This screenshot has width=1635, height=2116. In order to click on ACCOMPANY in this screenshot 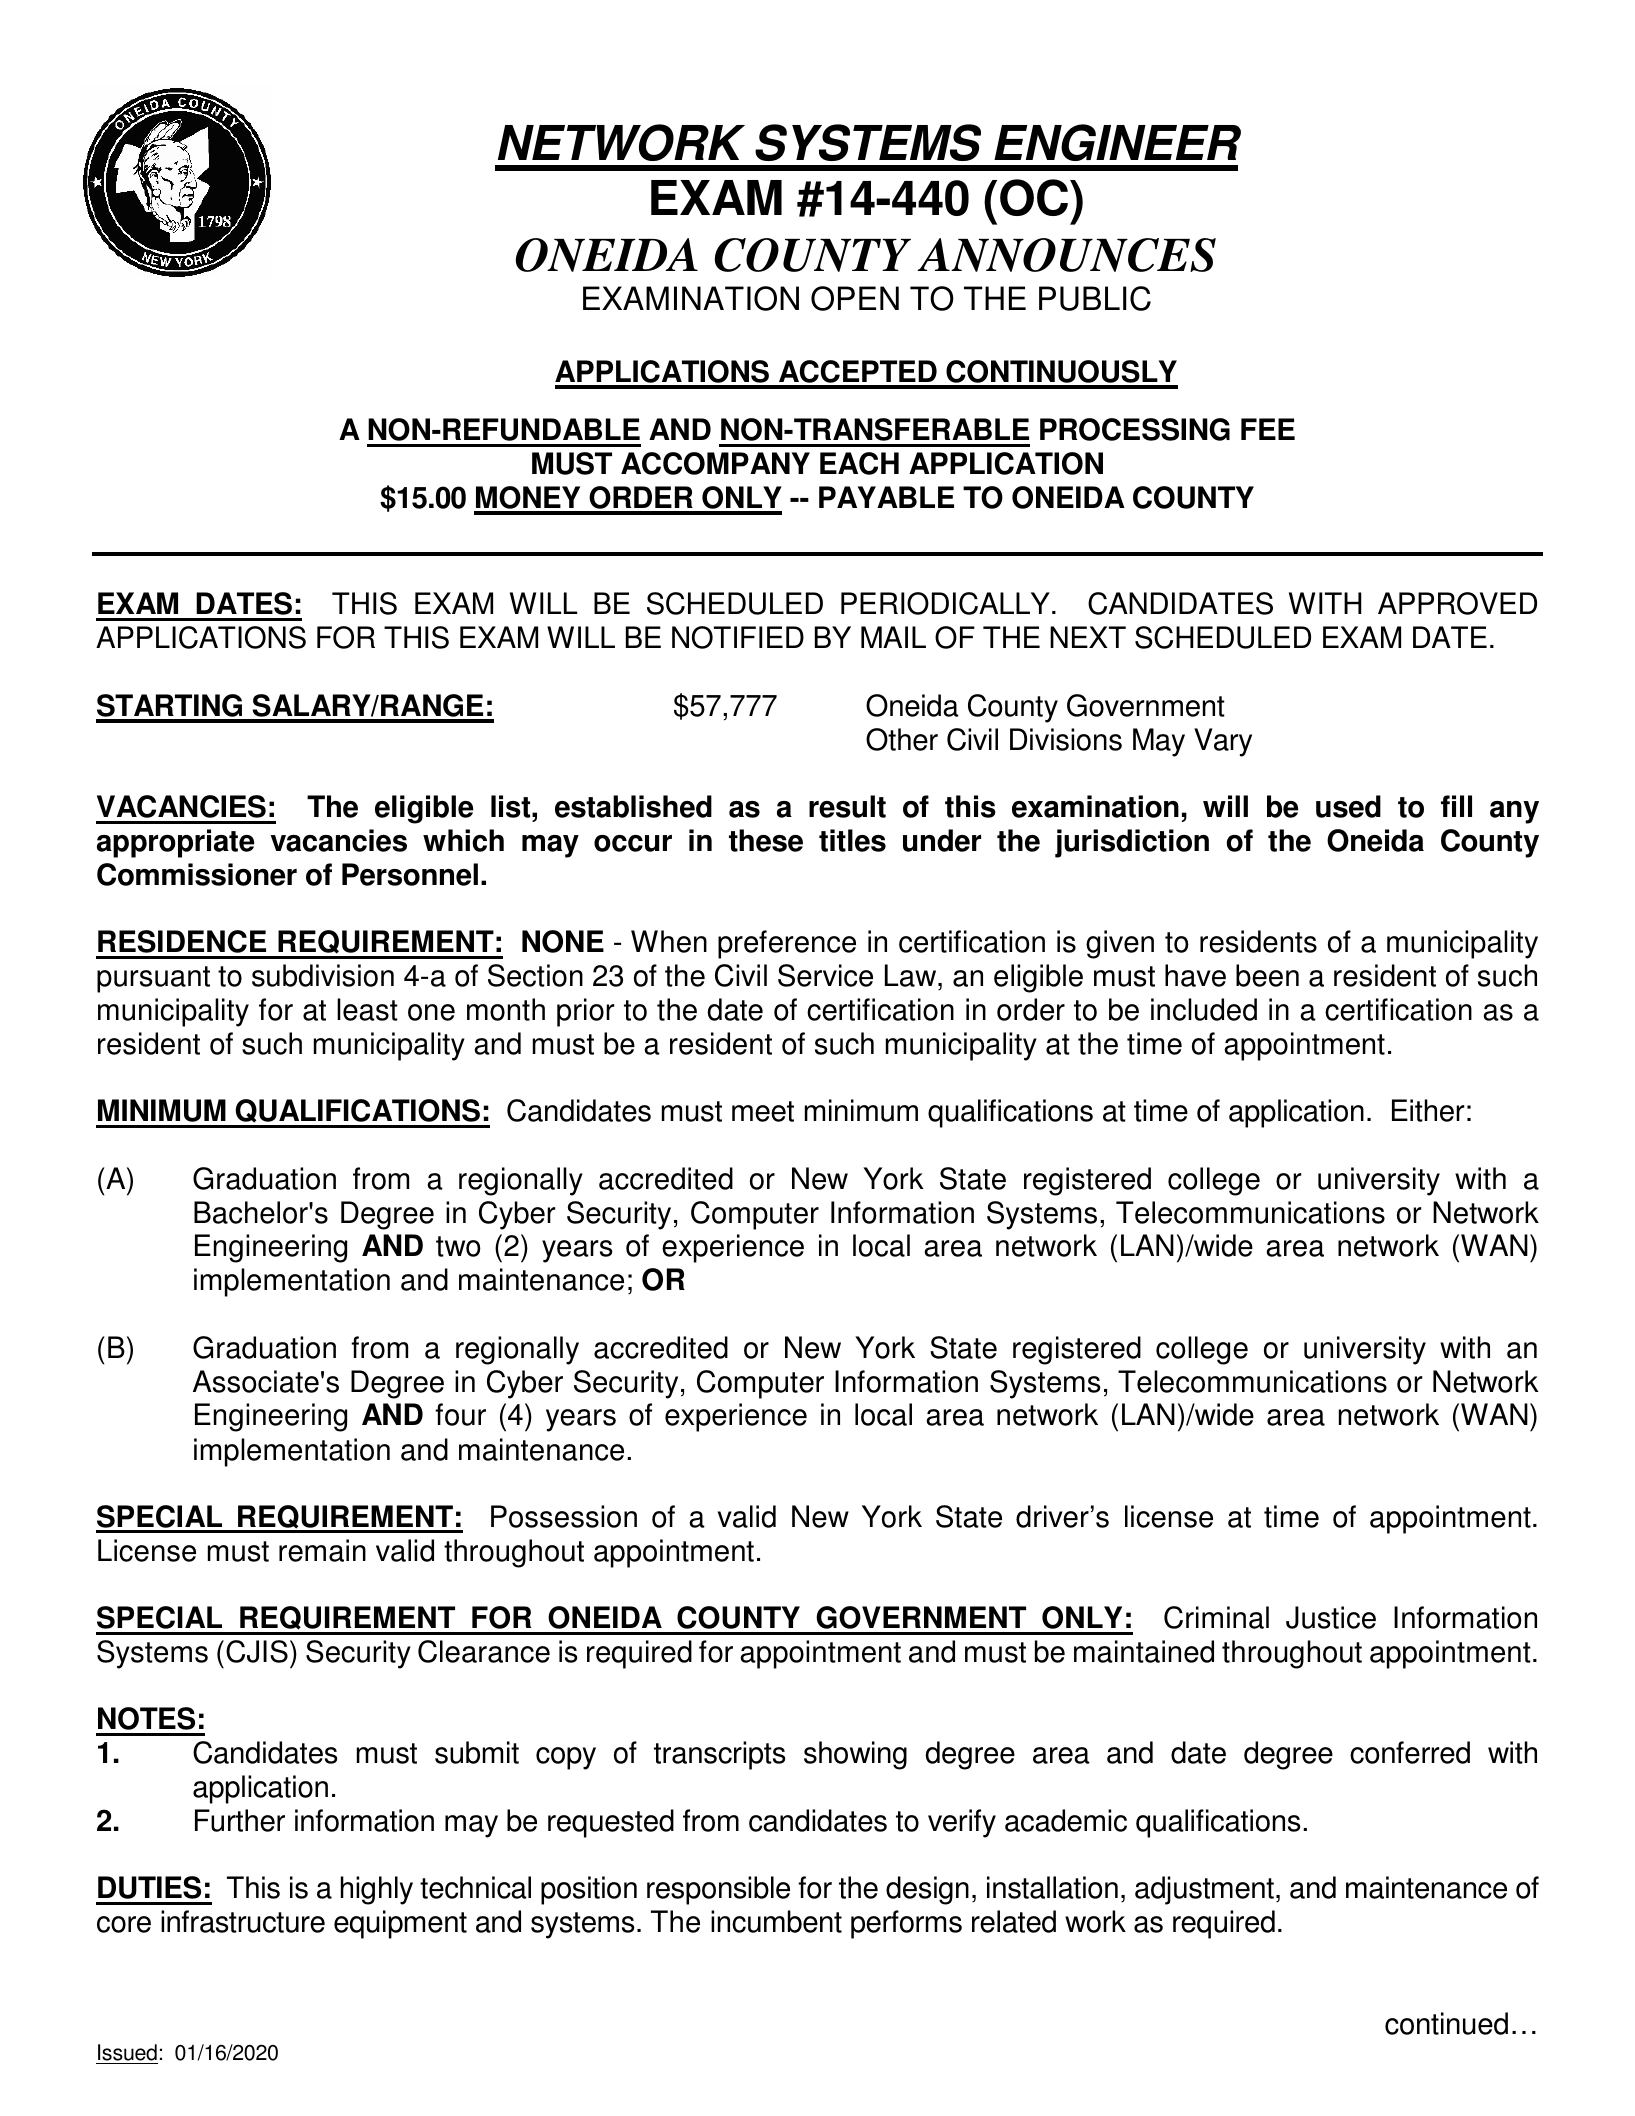, I will do `click(715, 463)`.
